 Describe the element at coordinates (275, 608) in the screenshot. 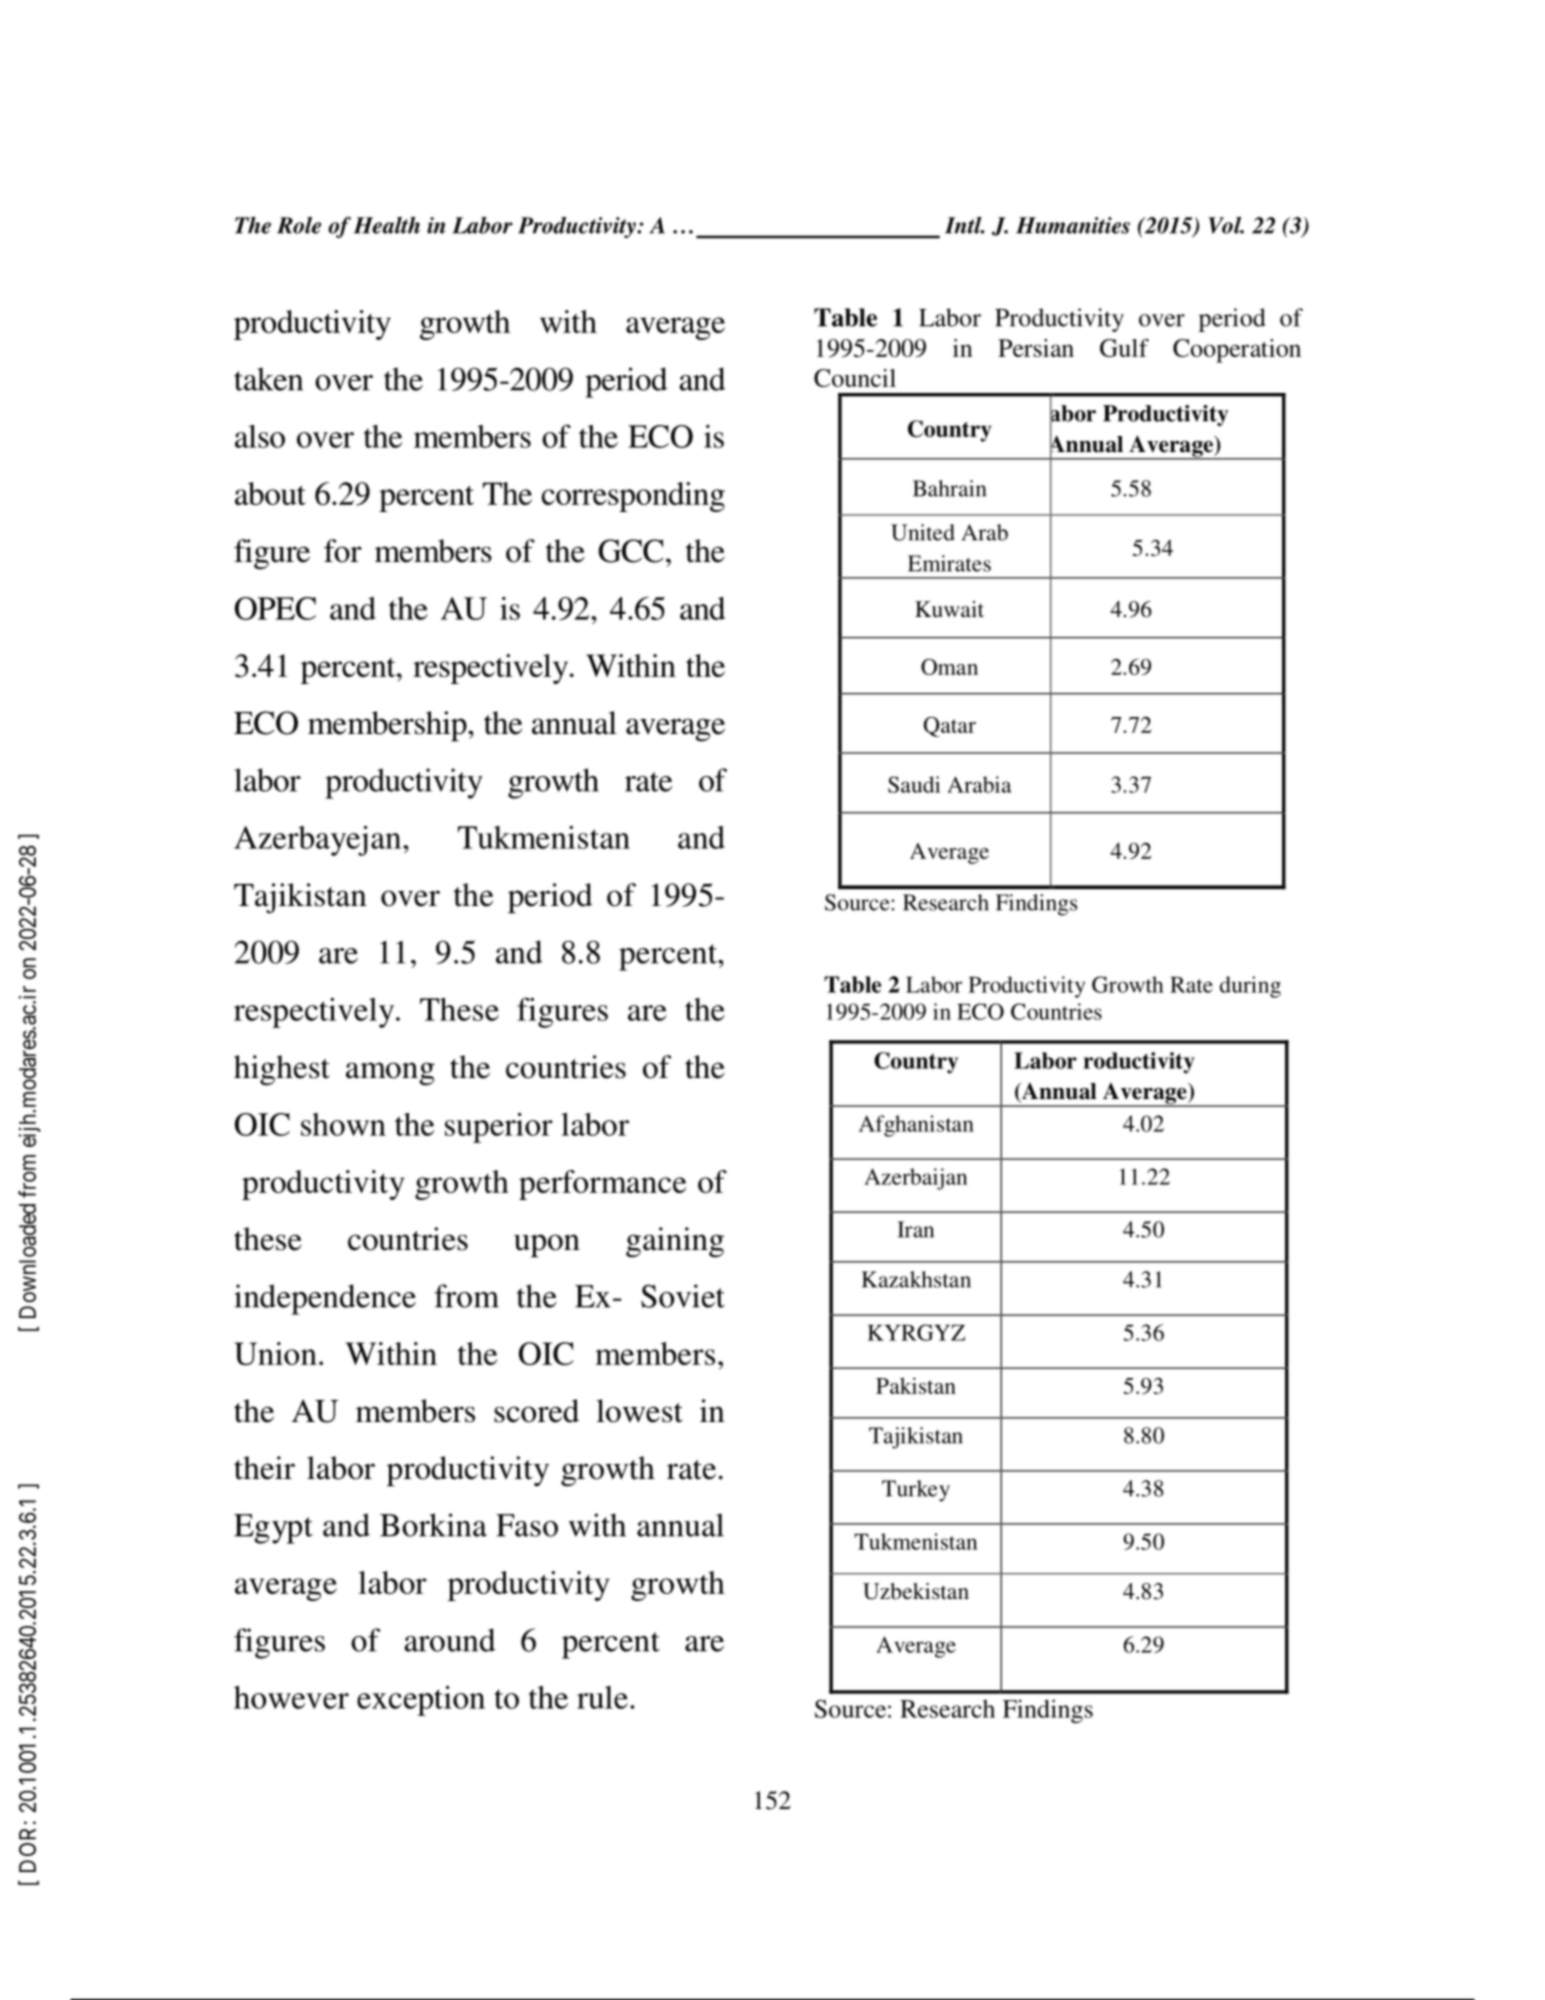

I see `OPEC` at that location.
